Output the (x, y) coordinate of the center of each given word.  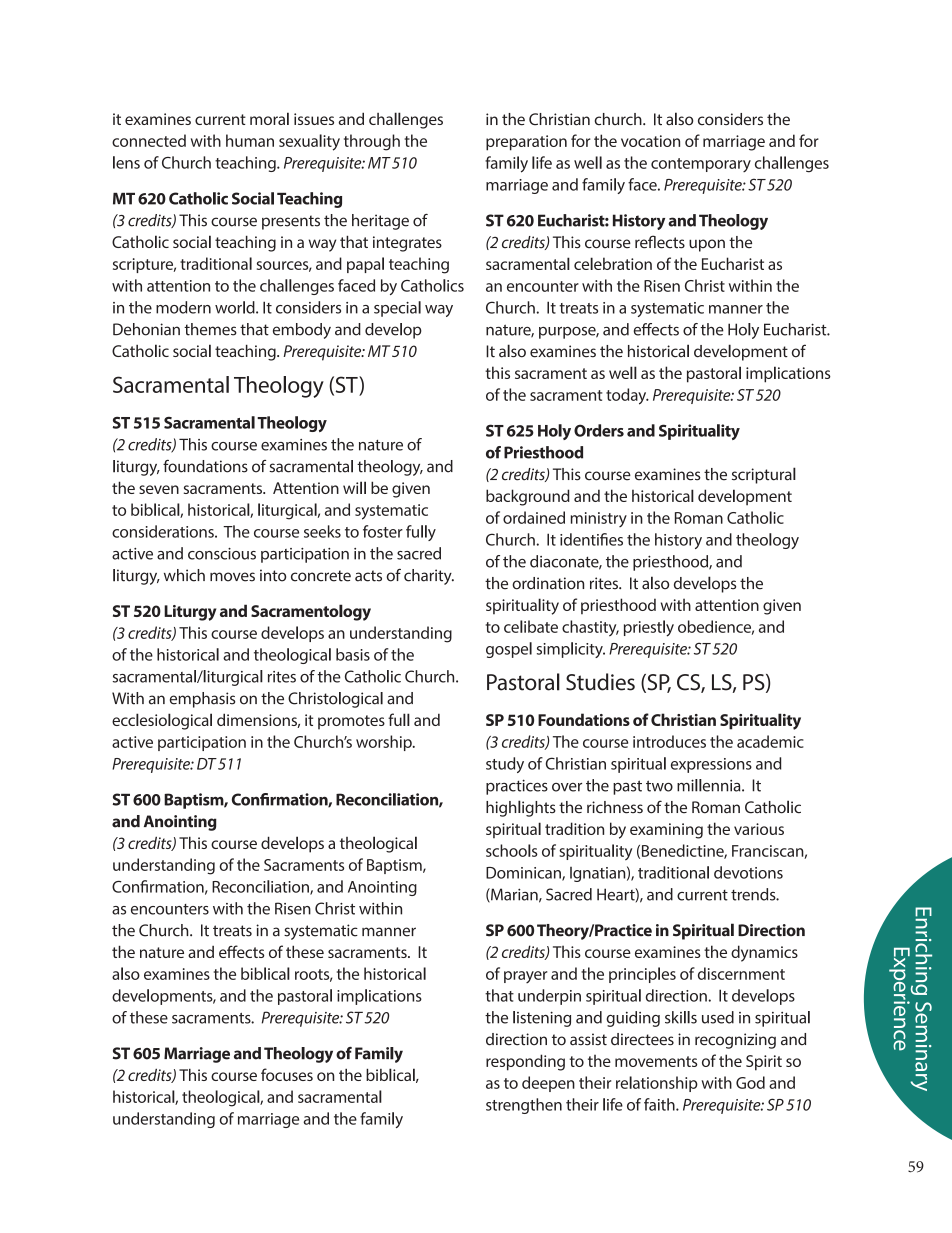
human (250, 140)
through (372, 142)
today (627, 396)
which (184, 575)
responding (525, 1062)
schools (512, 850)
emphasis (202, 700)
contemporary (701, 165)
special (397, 309)
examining (666, 831)
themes (210, 329)
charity (429, 577)
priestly (649, 628)
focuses (287, 1074)
